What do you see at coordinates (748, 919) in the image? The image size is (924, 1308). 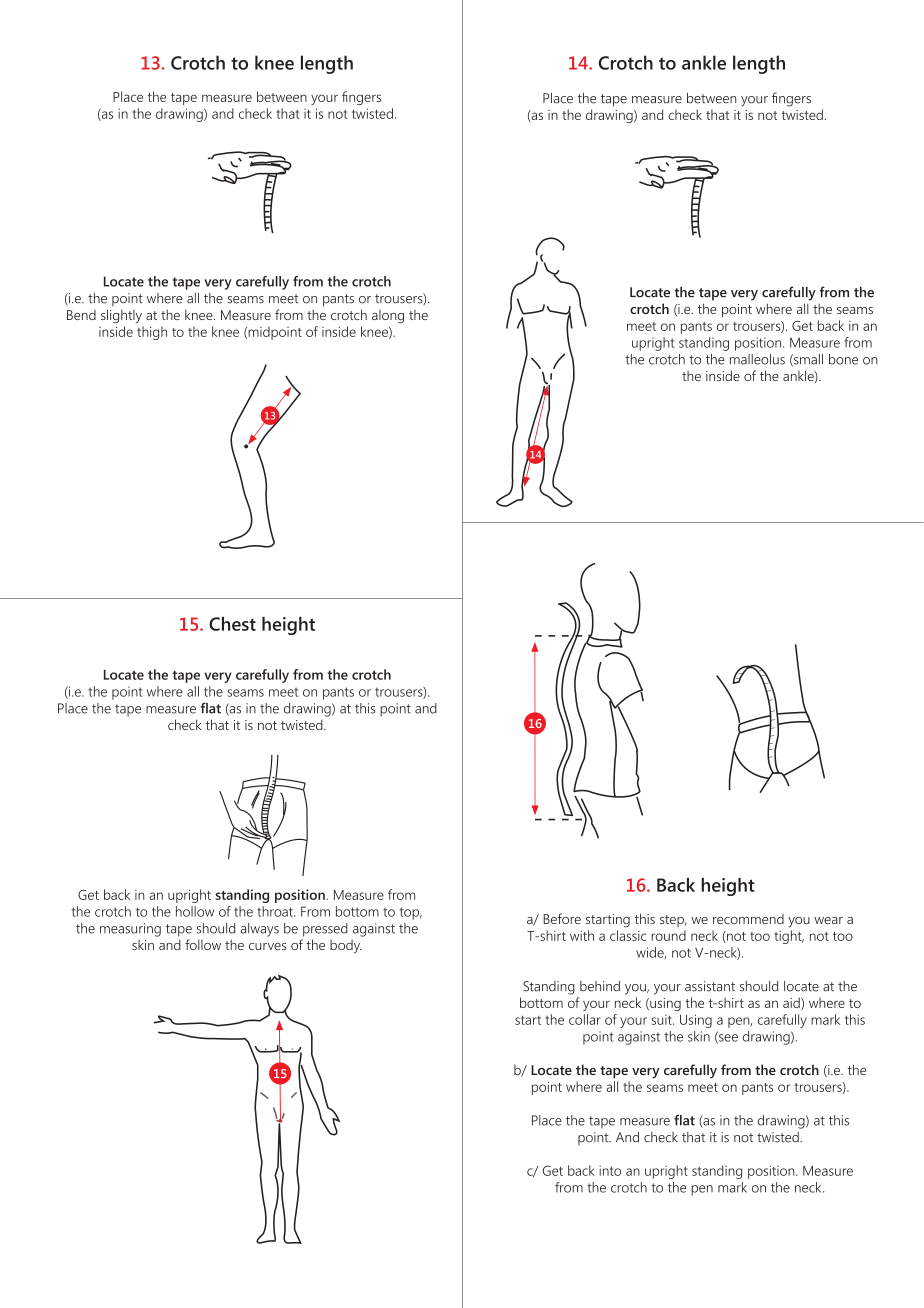 I see `recommend` at bounding box center [748, 919].
